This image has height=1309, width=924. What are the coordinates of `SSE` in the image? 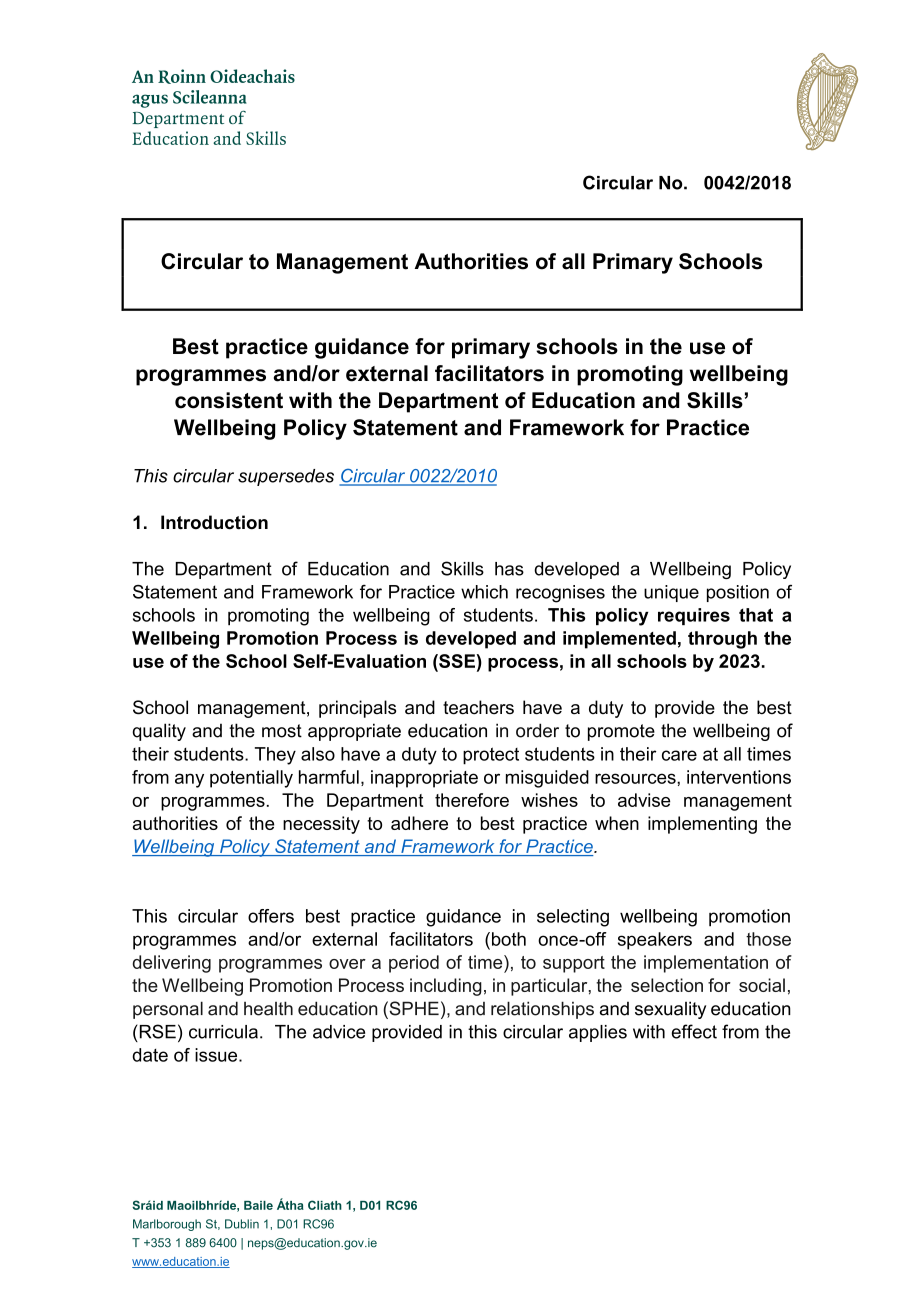 It's located at (456, 661).
